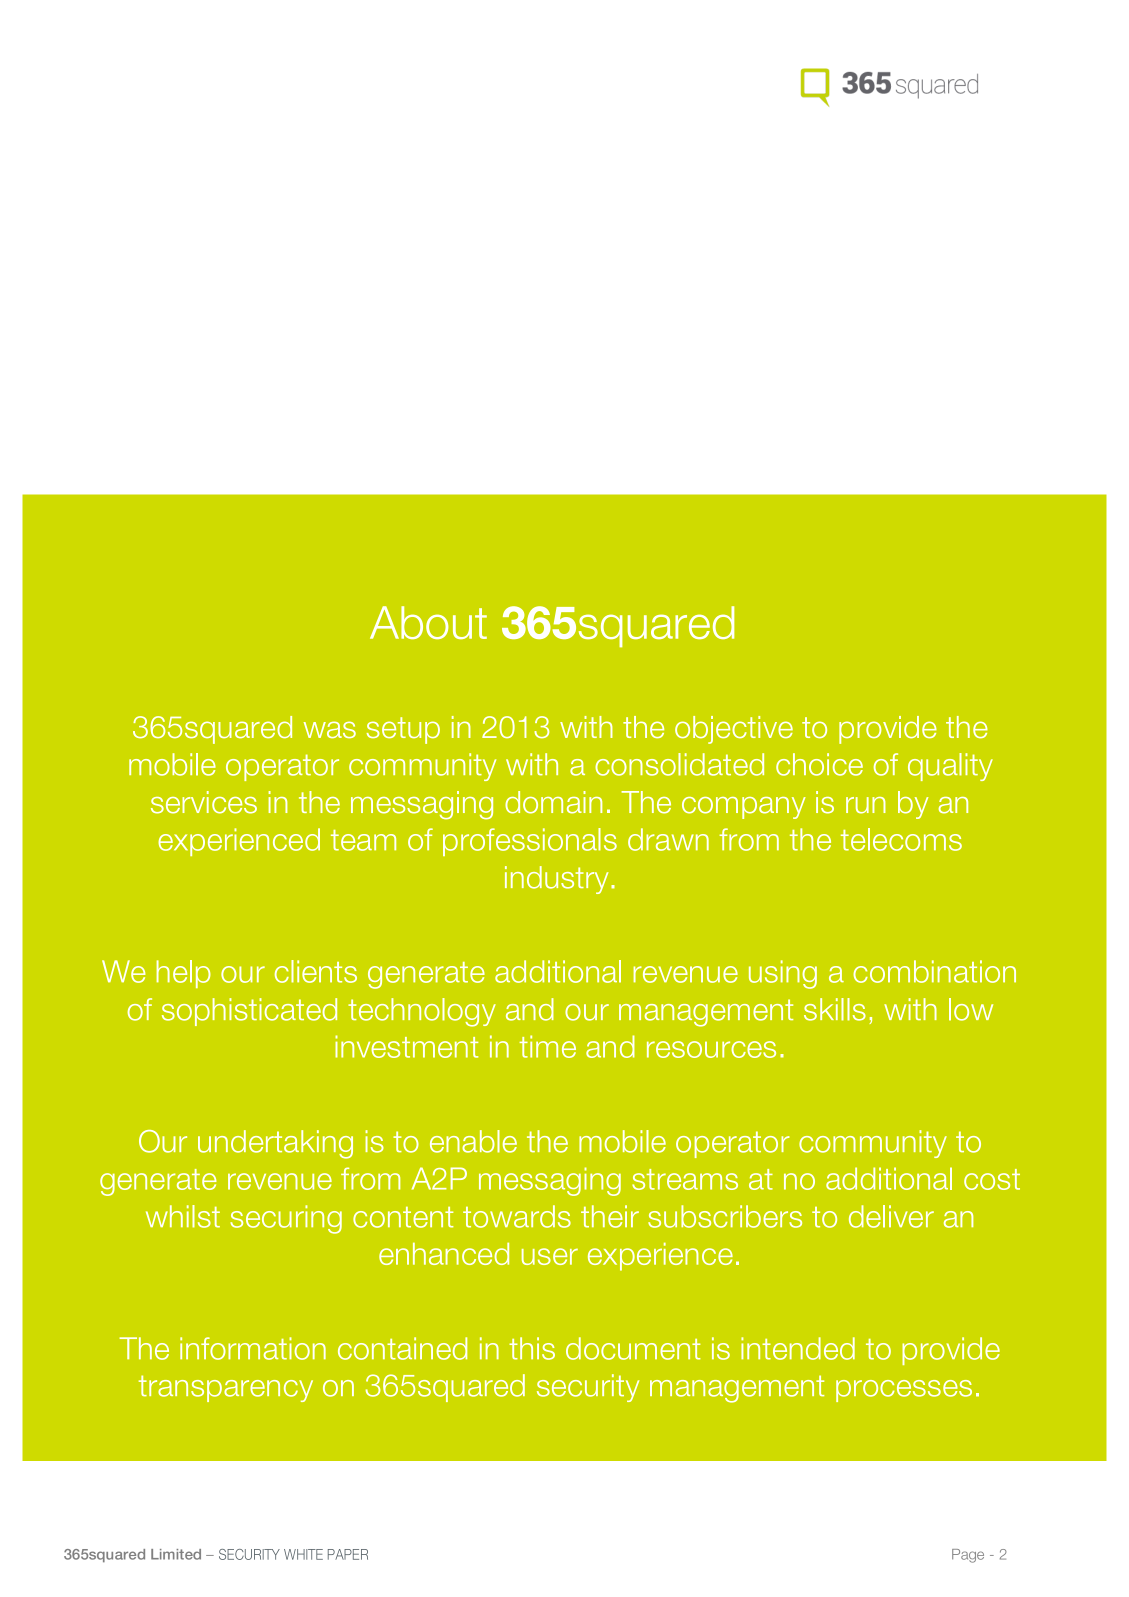  What do you see at coordinates (557, 880) in the image?
I see `industry` at bounding box center [557, 880].
